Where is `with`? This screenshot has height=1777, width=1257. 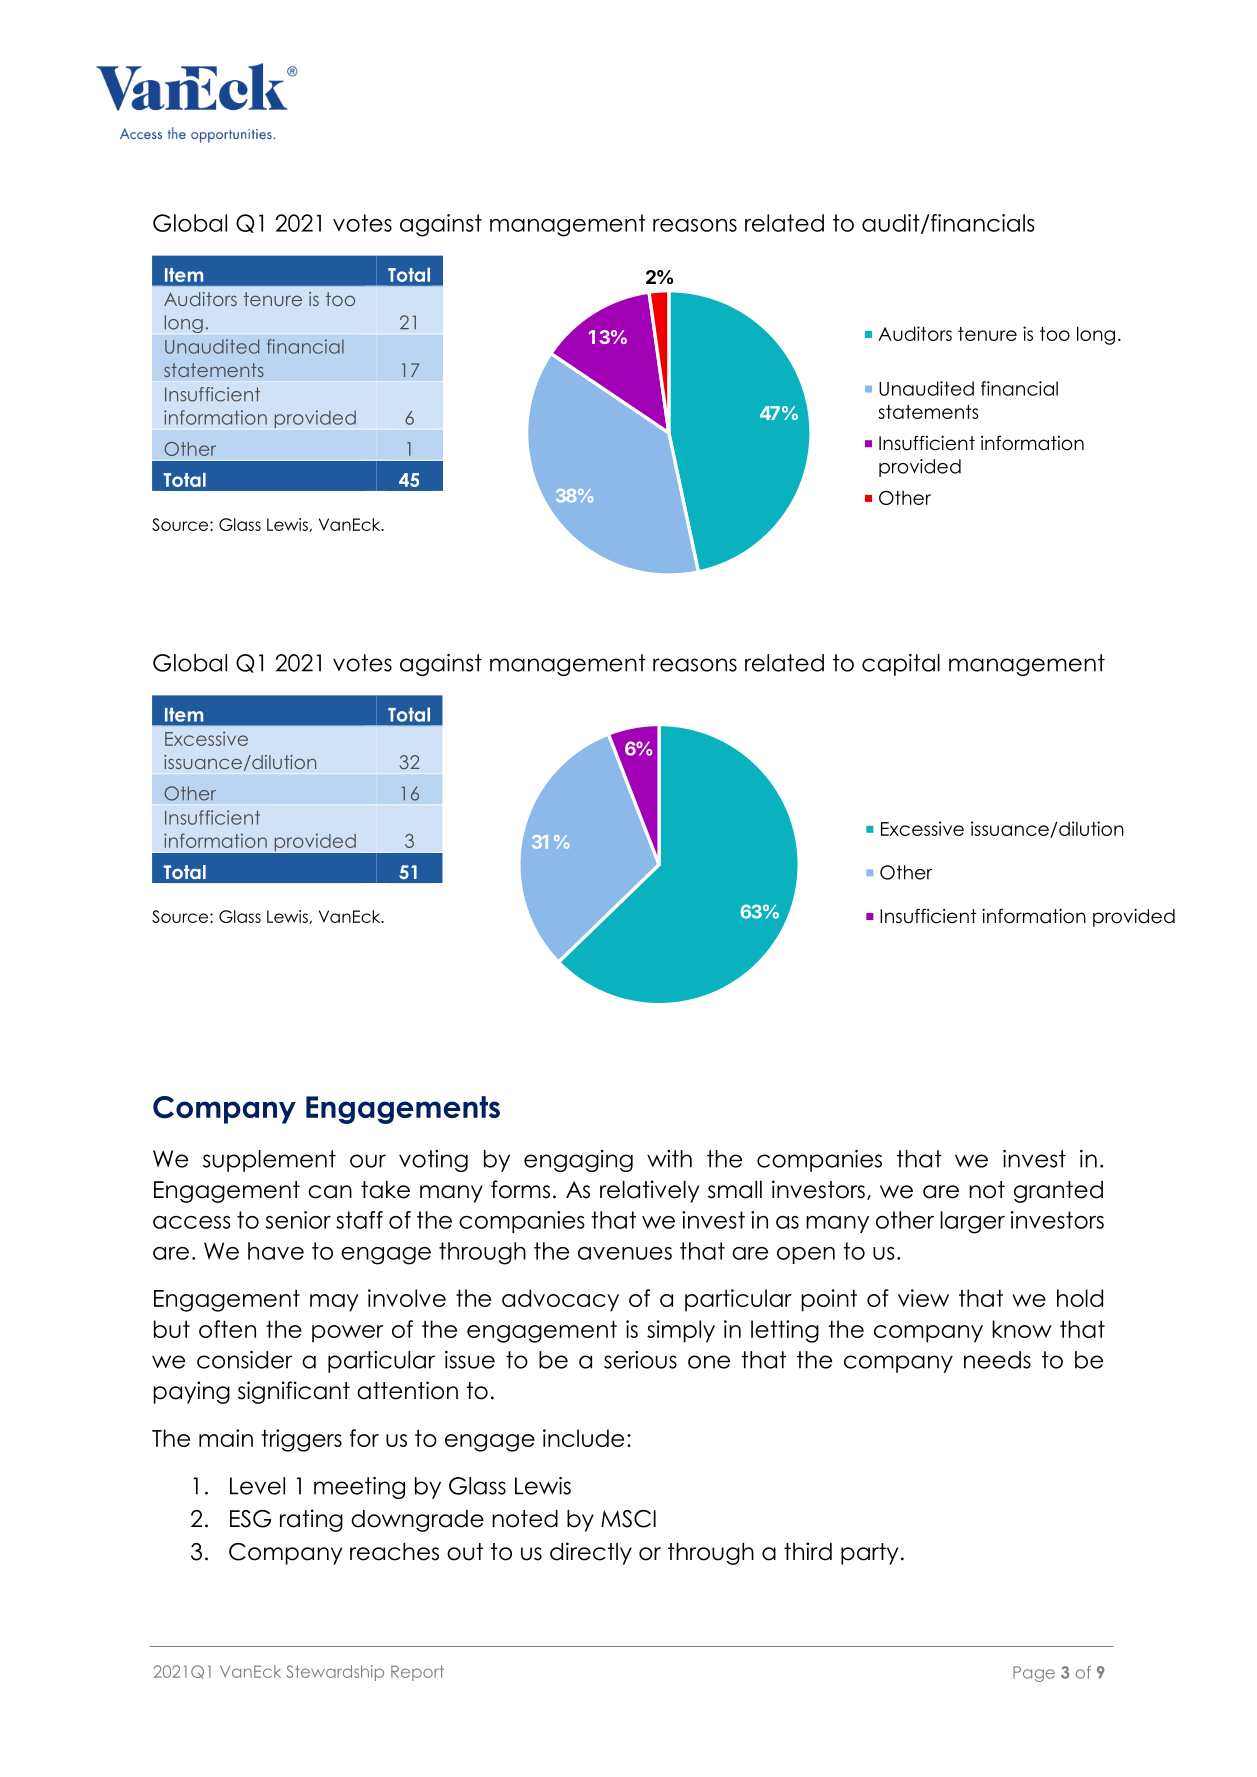
with is located at coordinates (669, 1159).
